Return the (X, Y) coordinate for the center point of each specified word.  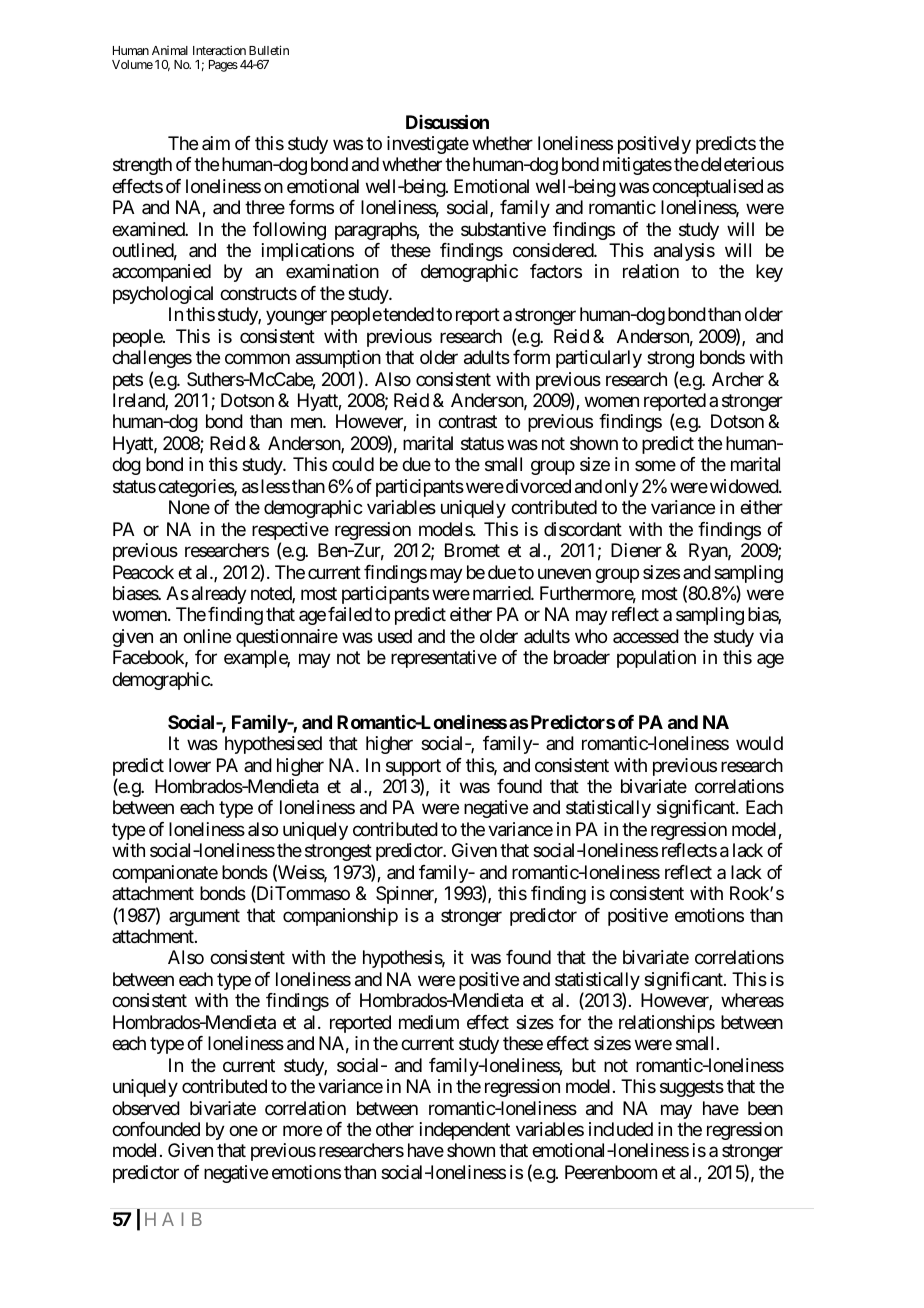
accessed (646, 636)
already (219, 595)
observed (146, 1108)
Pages (223, 66)
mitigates (637, 166)
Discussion (447, 121)
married (502, 593)
